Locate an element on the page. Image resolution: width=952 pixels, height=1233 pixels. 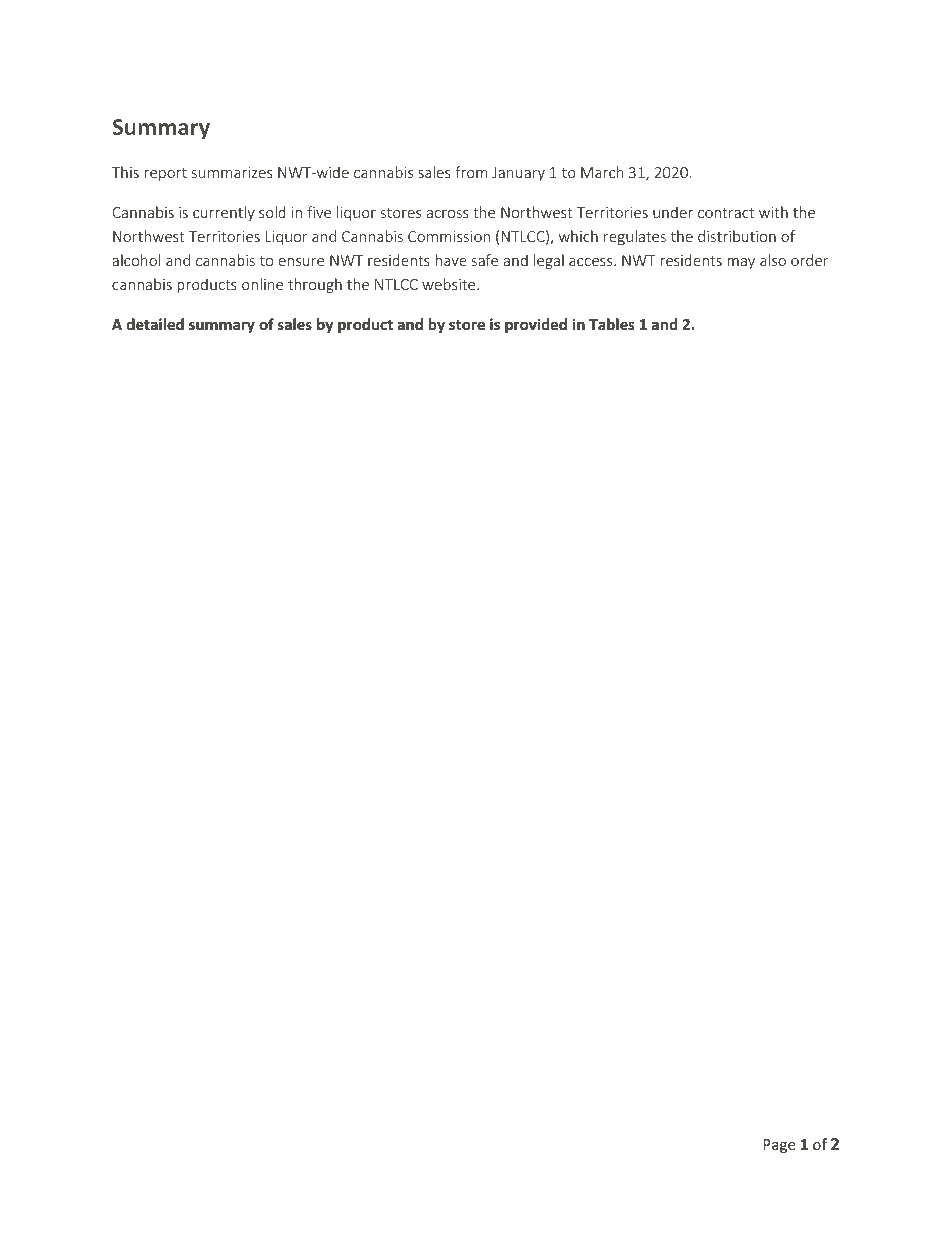
provided is located at coordinates (536, 325).
